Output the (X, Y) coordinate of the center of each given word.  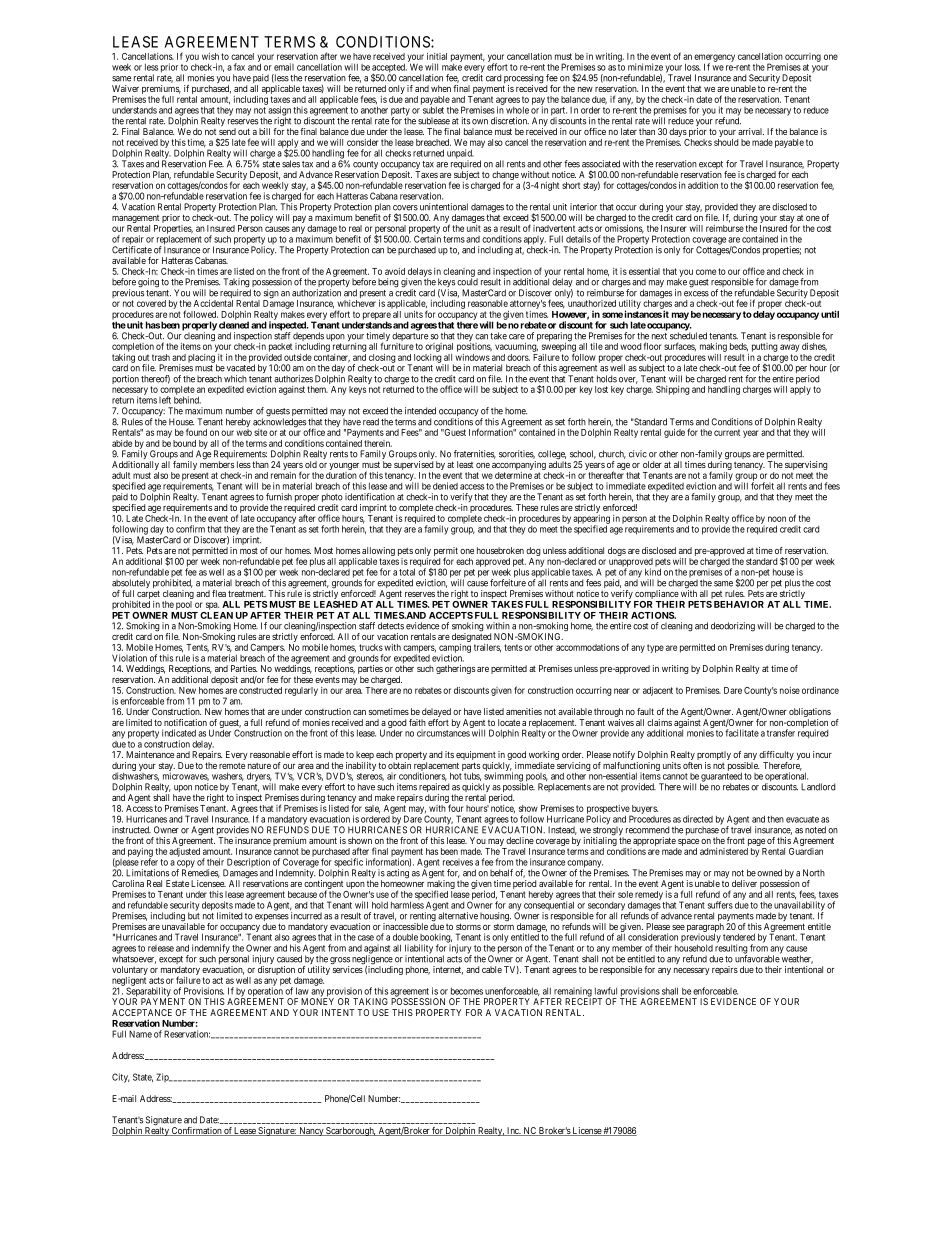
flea (219, 593)
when (441, 88)
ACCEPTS (451, 615)
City (121, 1078)
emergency (714, 59)
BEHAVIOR (739, 604)
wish (210, 56)
